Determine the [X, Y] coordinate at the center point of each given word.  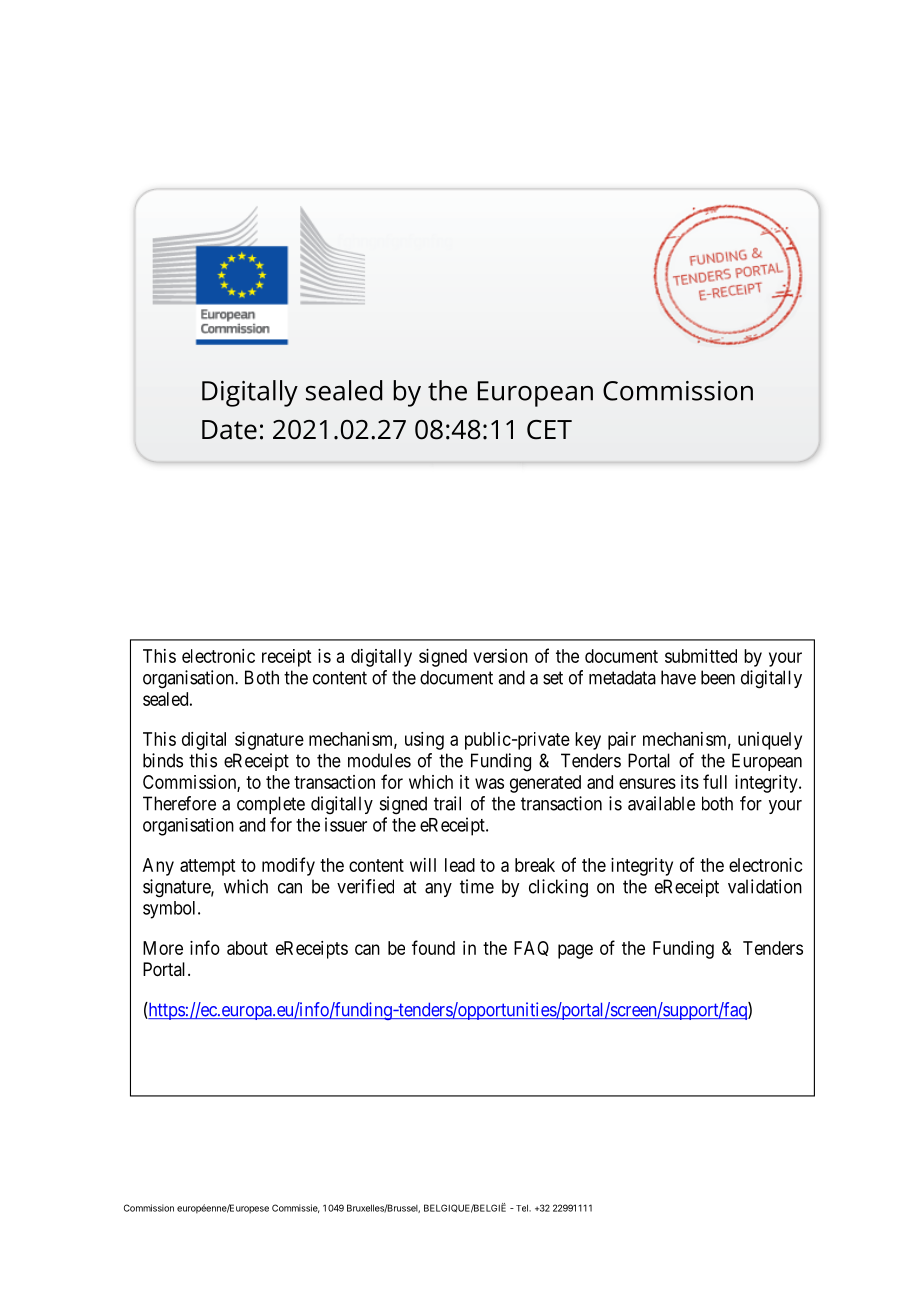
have [678, 677]
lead [460, 865]
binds [163, 760]
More [163, 948]
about [247, 948]
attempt [207, 867]
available [661, 803]
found [433, 947]
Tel [521, 1208]
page [575, 951]
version [500, 656]
